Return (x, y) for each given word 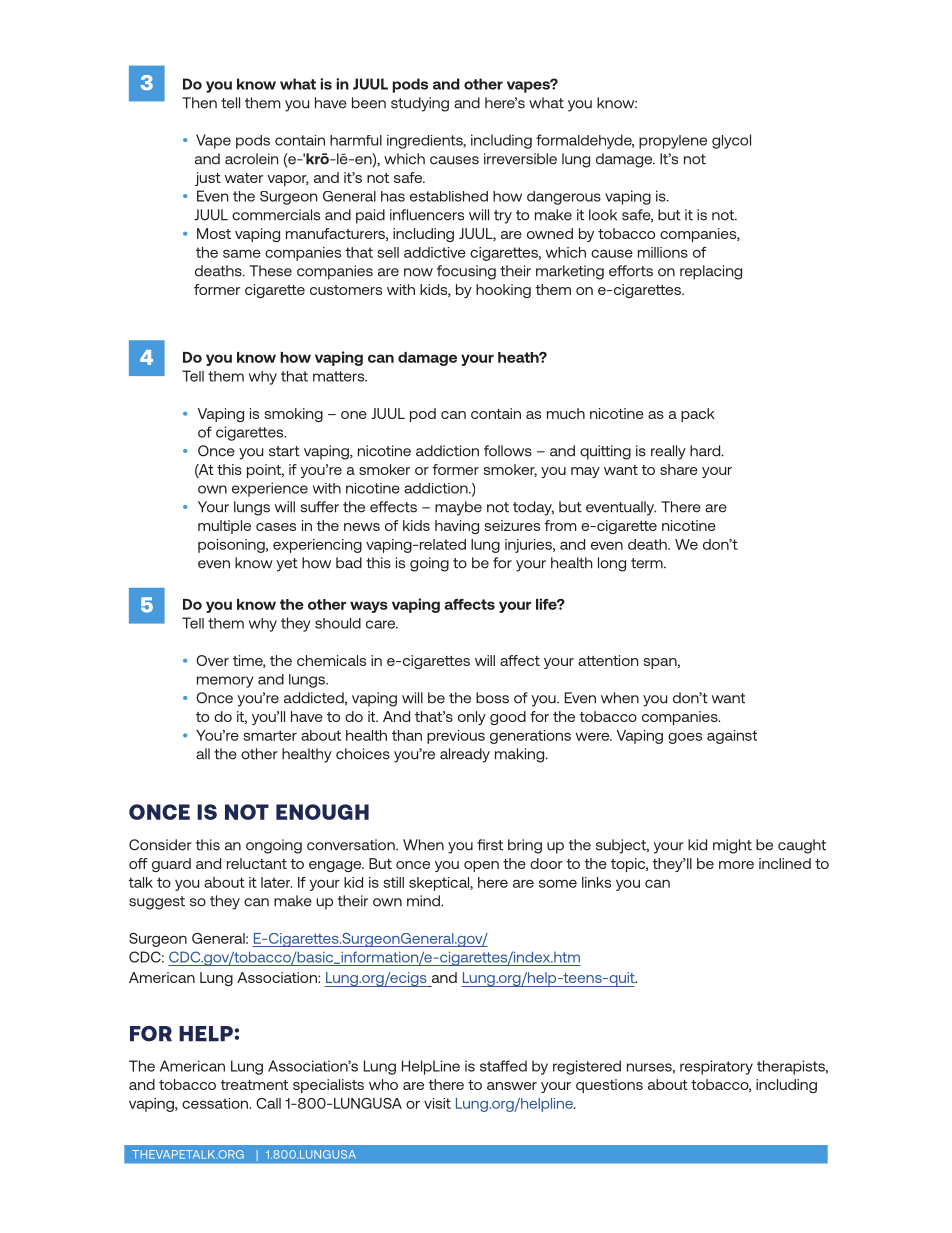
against (732, 737)
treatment (254, 1085)
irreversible (520, 159)
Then (199, 103)
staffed (503, 1066)
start (284, 451)
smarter (270, 735)
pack (698, 415)
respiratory (716, 1067)
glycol (731, 141)
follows (508, 451)
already (465, 755)
